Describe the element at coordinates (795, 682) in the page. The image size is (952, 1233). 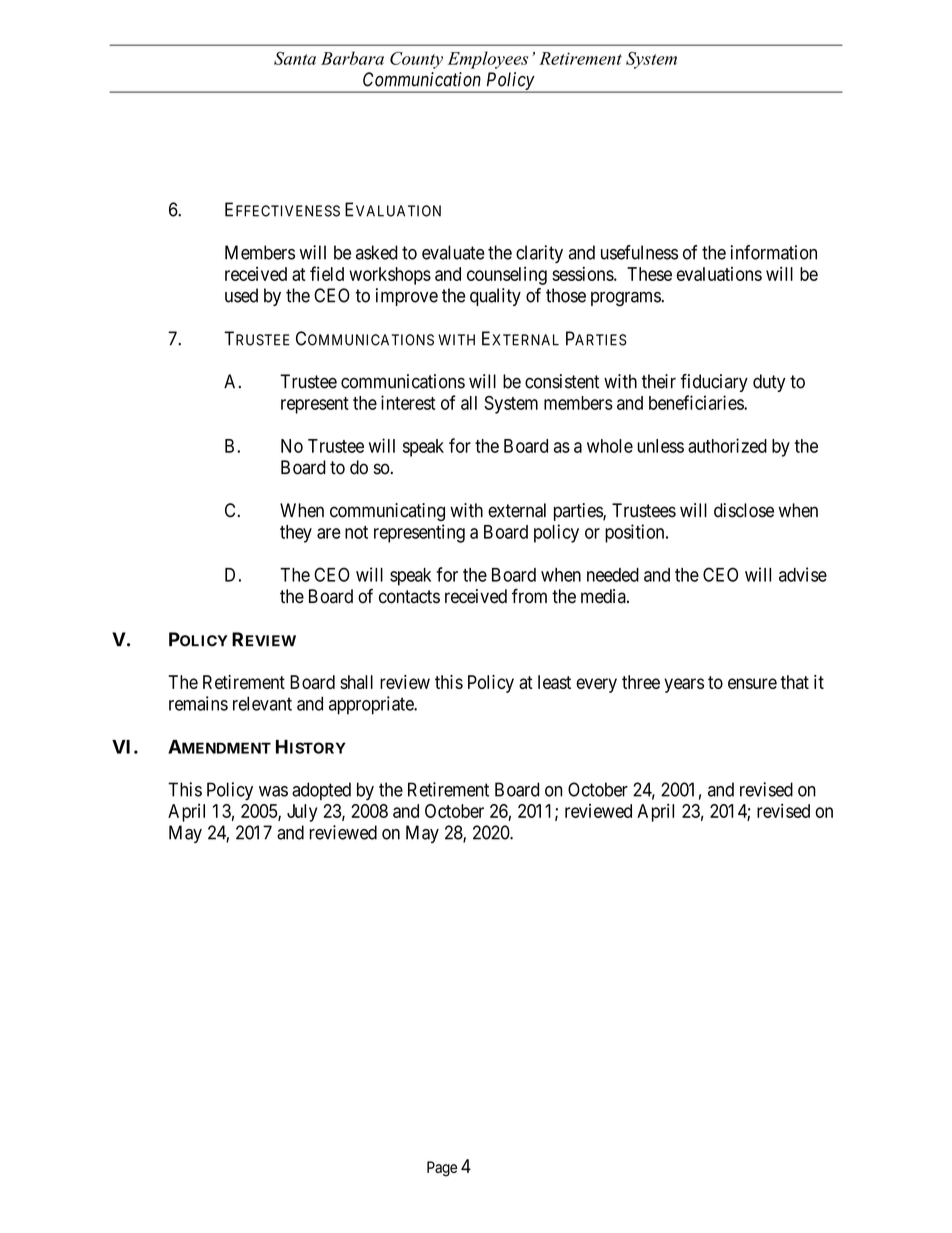
I see `that` at that location.
